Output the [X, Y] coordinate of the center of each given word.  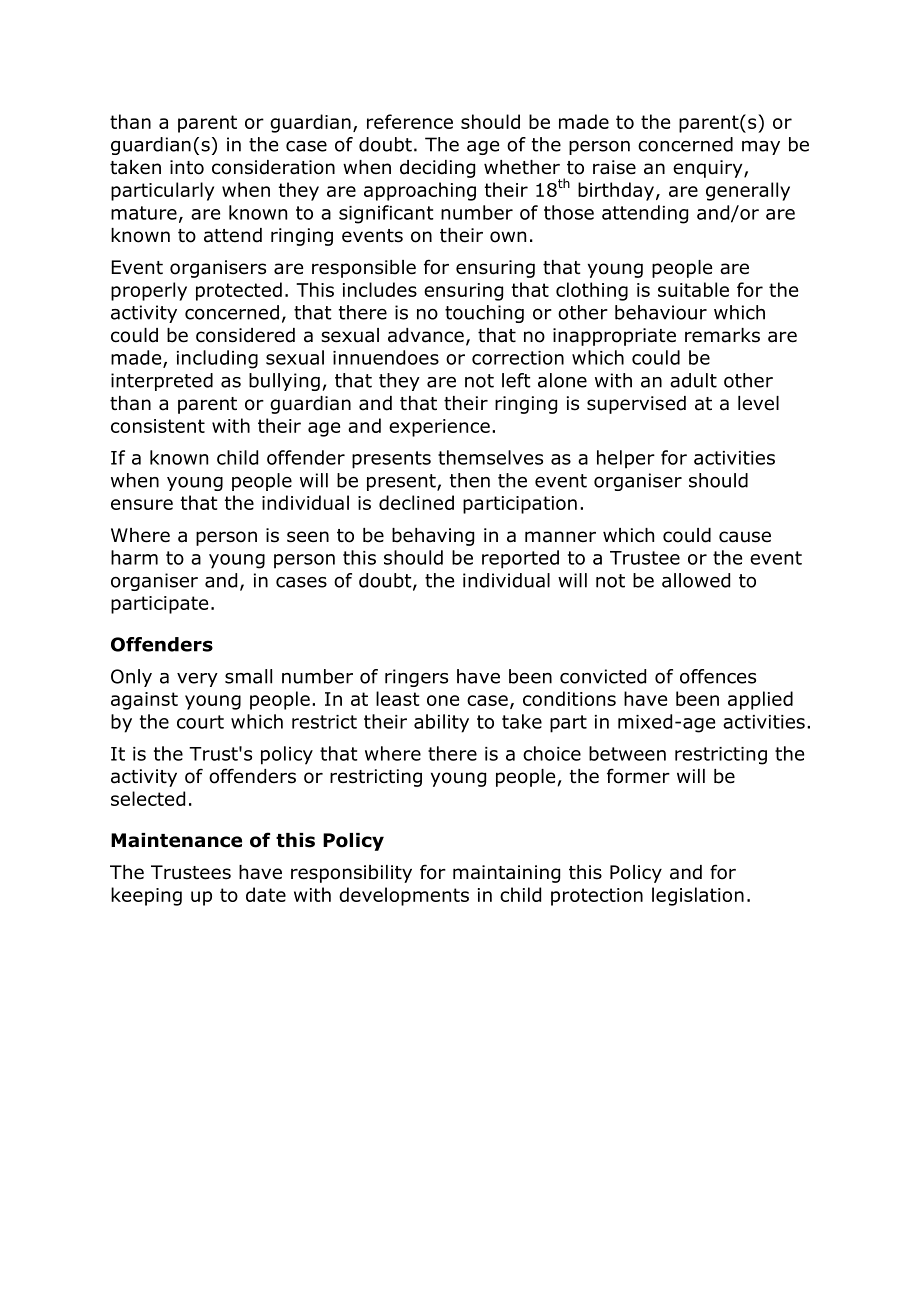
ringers [416, 678]
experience [439, 428]
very [197, 680]
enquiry [709, 169]
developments [404, 896]
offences [718, 676]
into [187, 167]
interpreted [162, 382]
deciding [437, 169]
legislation [698, 896]
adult [693, 380]
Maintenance [176, 840]
